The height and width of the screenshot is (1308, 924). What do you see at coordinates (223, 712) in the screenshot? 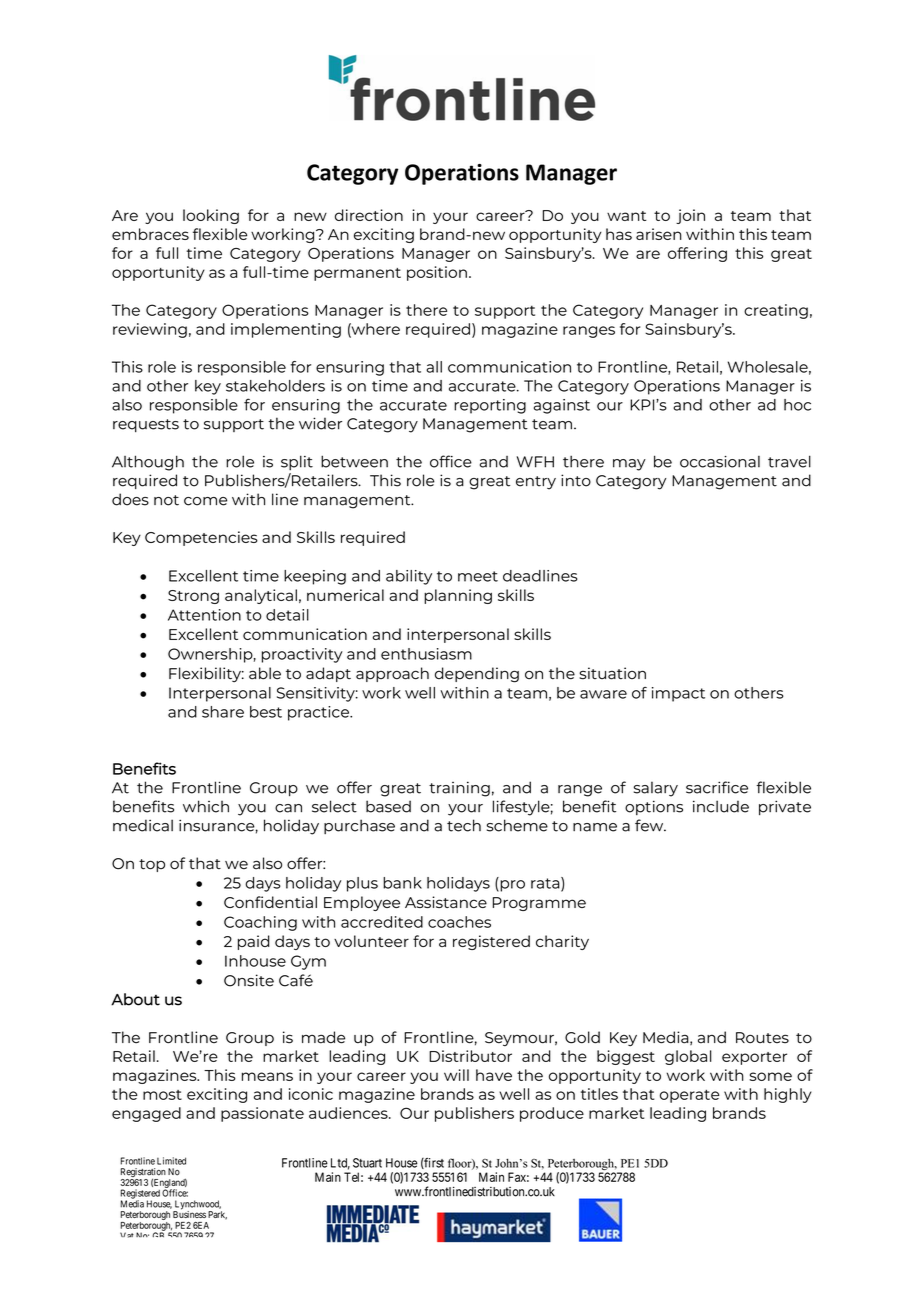
I see `share` at bounding box center [223, 712].
